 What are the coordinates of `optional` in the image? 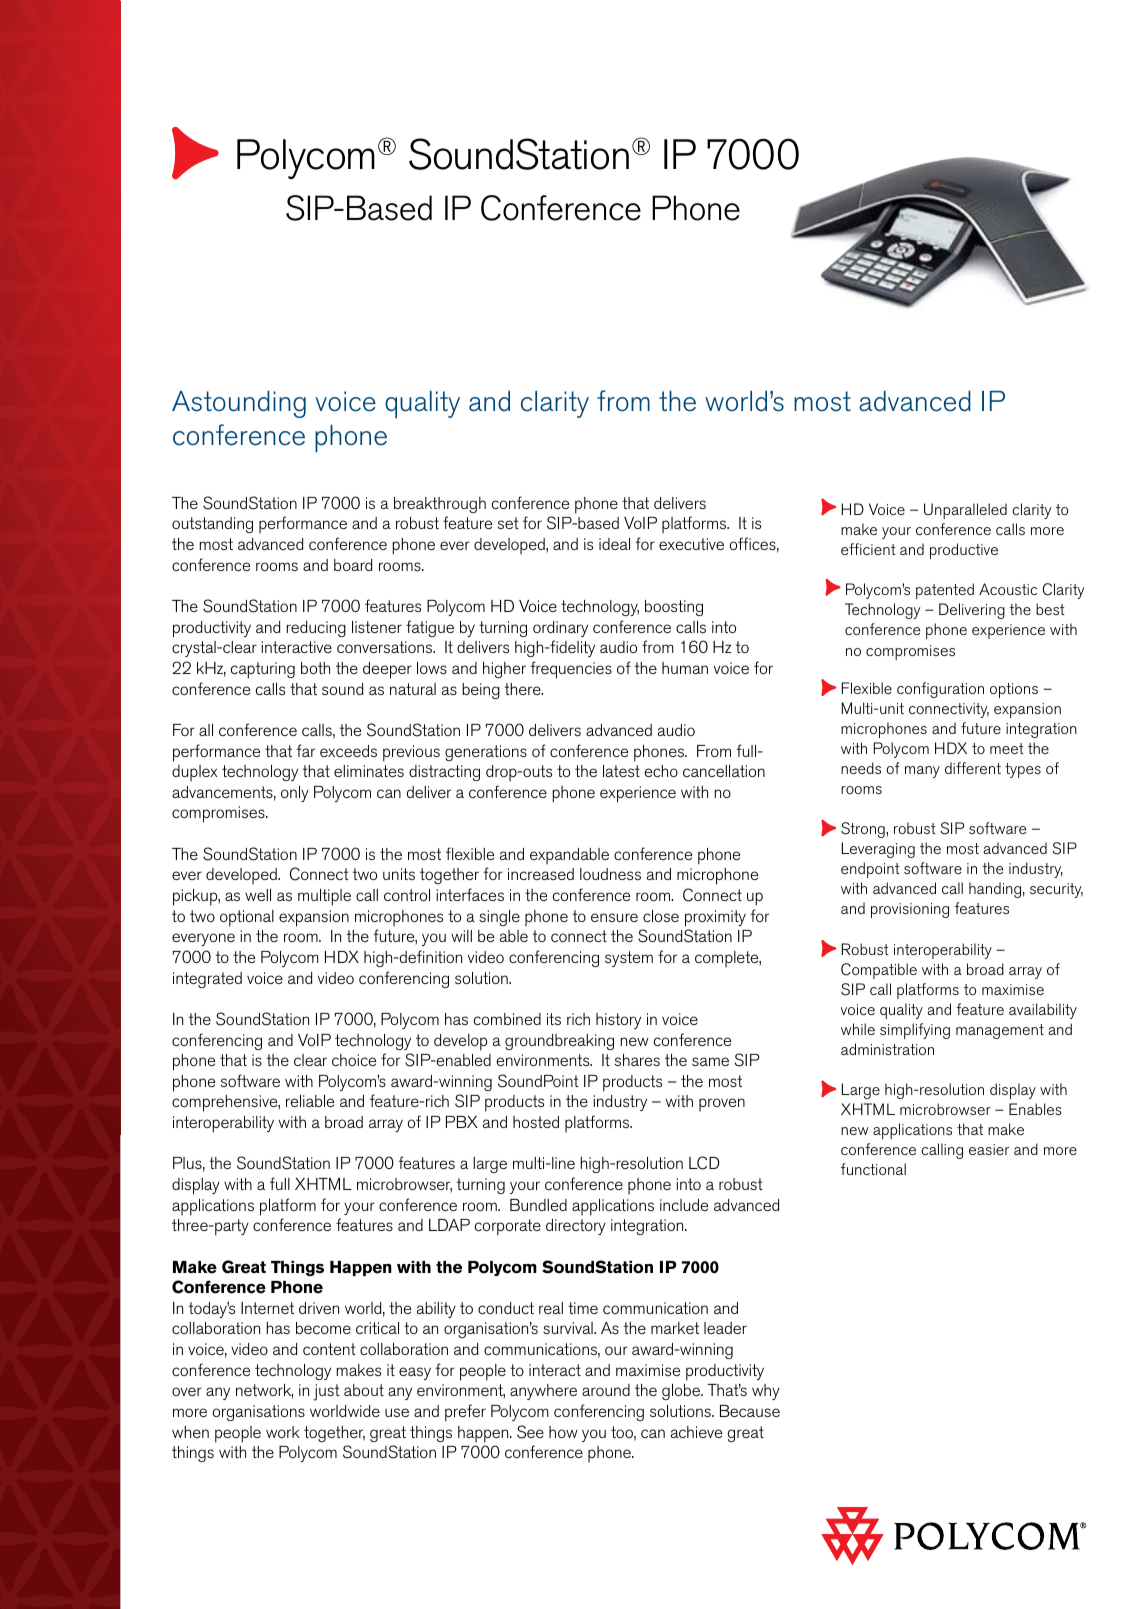 It's located at (247, 918).
